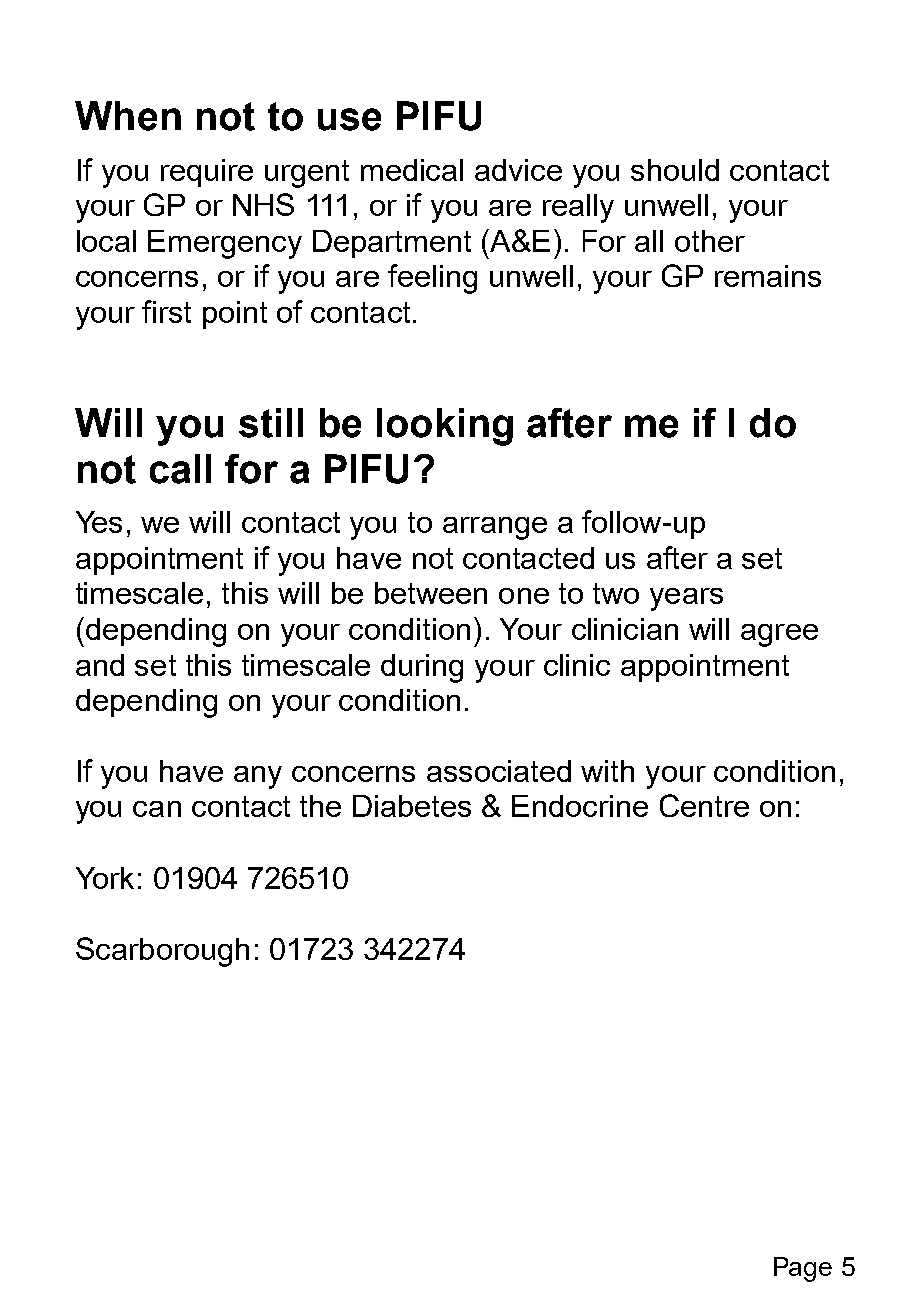 The image size is (924, 1313). Describe the element at coordinates (162, 952) in the image. I see `Scarborough` at that location.
